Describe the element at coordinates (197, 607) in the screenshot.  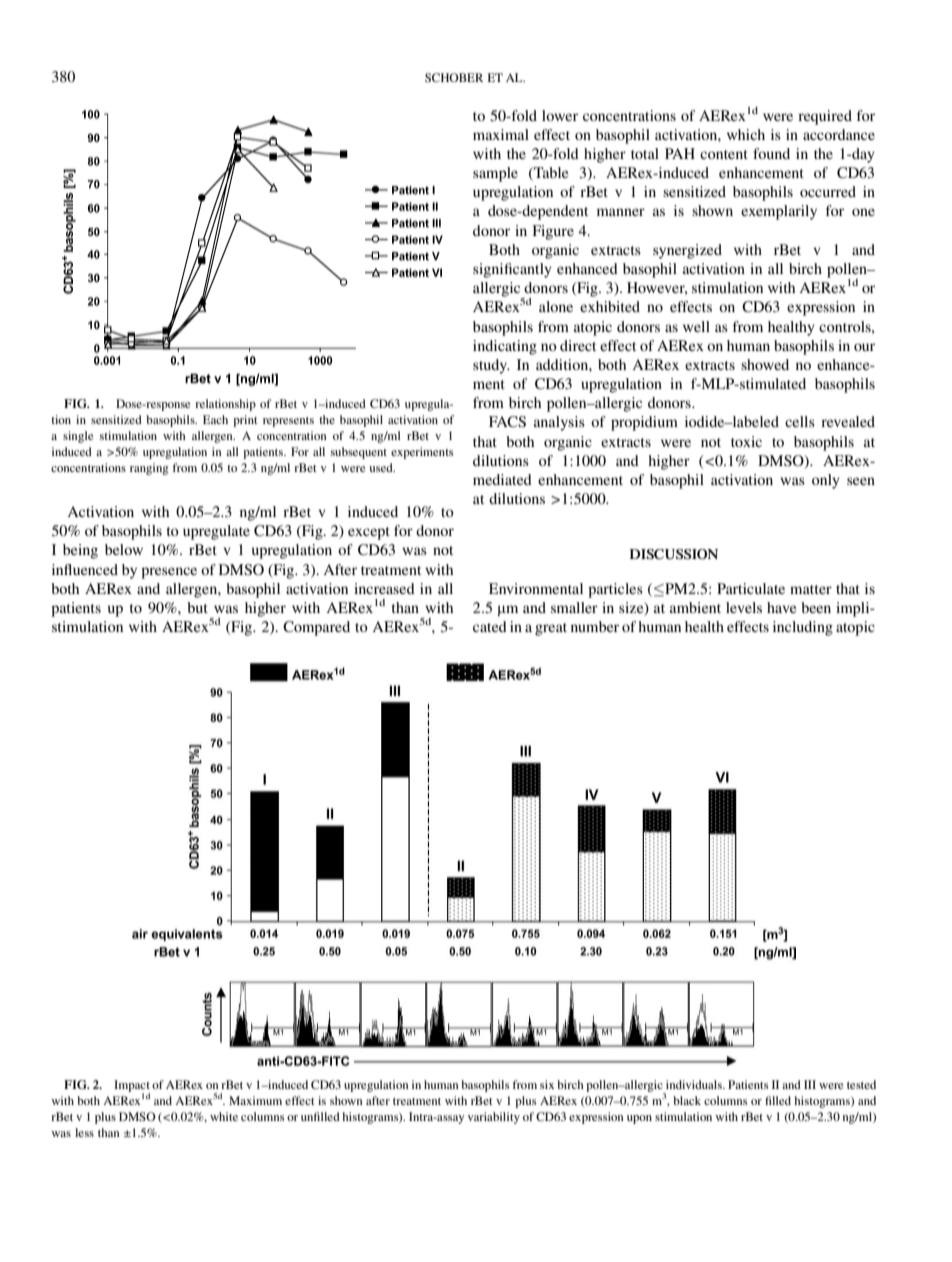
I see `but` at that location.
